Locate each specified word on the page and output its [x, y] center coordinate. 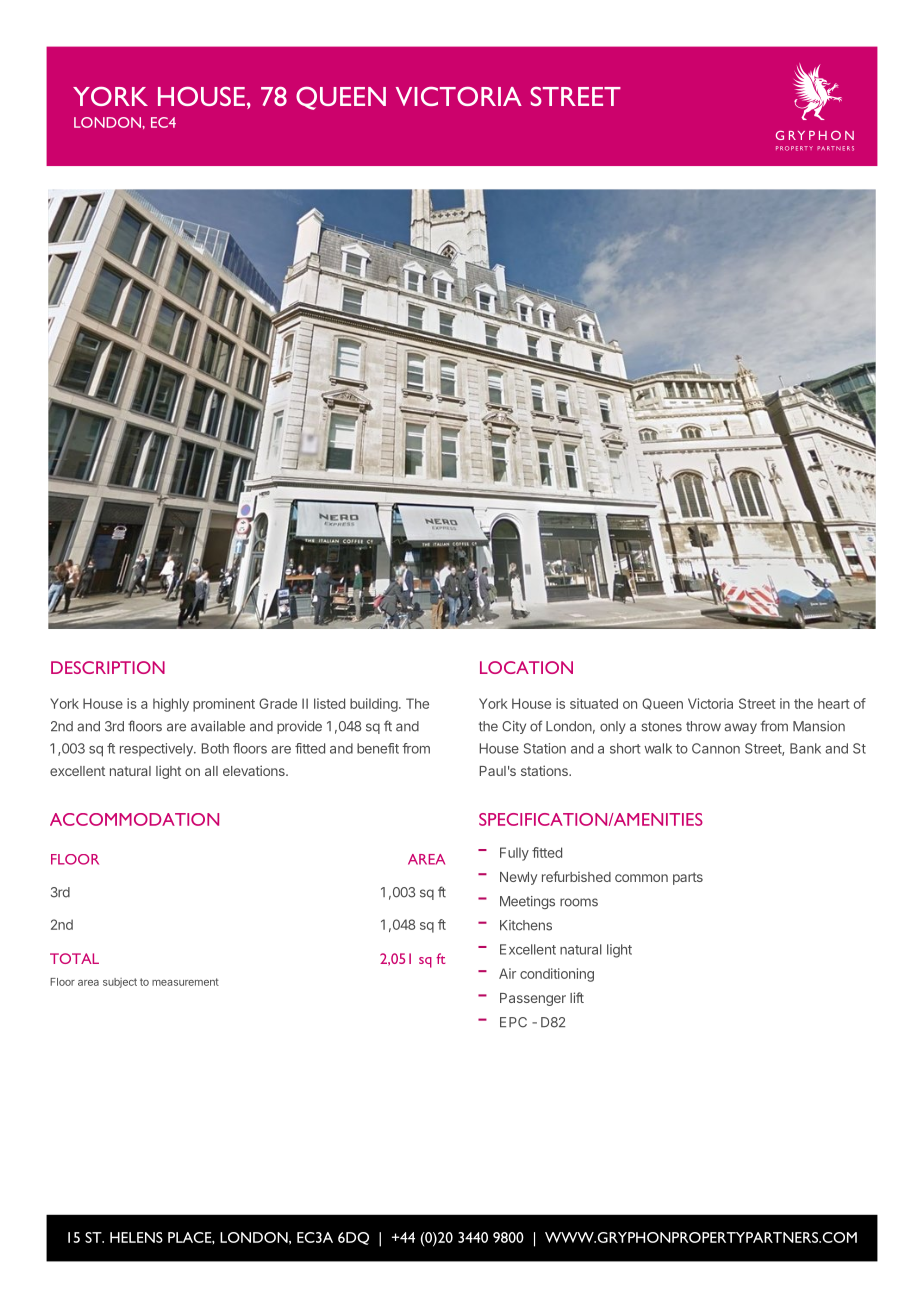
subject [120, 983]
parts [688, 878]
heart [834, 703]
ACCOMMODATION [134, 819]
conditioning [557, 975]
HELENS [136, 1237]
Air [507, 973]
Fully [514, 854]
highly [171, 705]
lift [577, 997]
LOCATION [526, 667]
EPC [513, 1022]
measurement [185, 982]
